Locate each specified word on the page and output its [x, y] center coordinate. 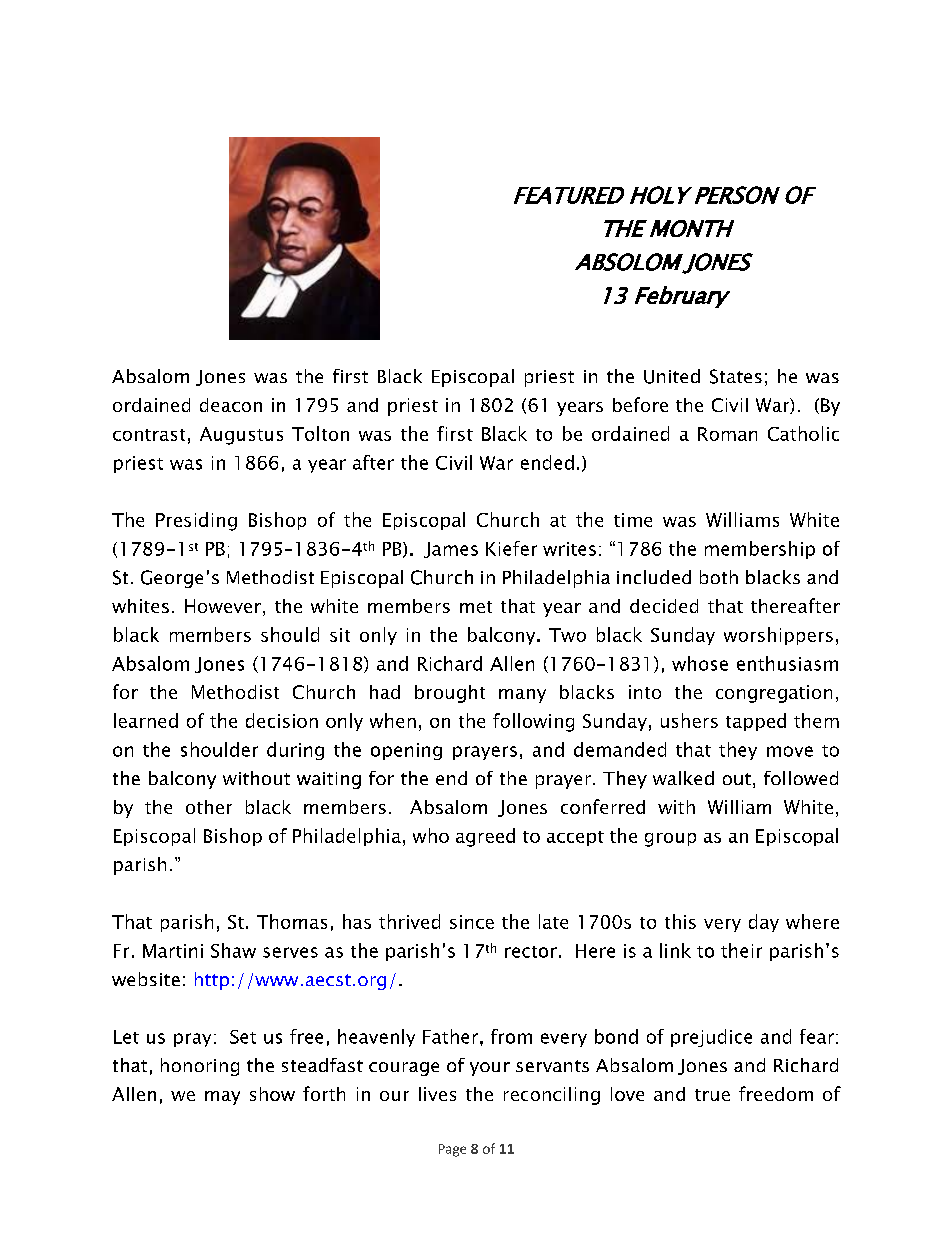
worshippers [778, 636]
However [223, 606]
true [712, 1095]
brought [450, 694]
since [472, 922]
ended [547, 462]
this [680, 921]
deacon [231, 405]
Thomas [292, 921]
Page [452, 1150]
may [222, 1098]
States [736, 376]
